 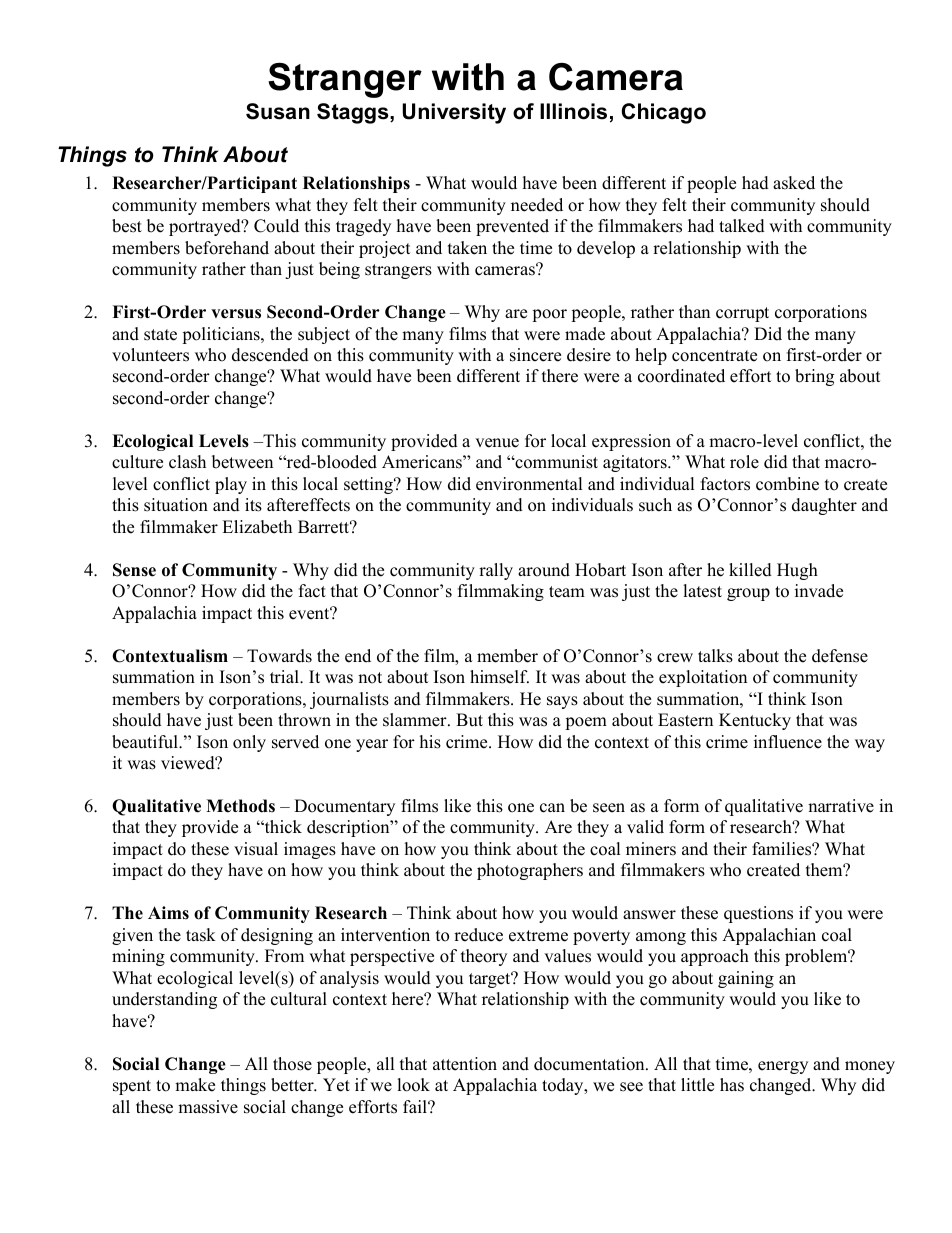 I want to click on only, so click(x=249, y=743).
